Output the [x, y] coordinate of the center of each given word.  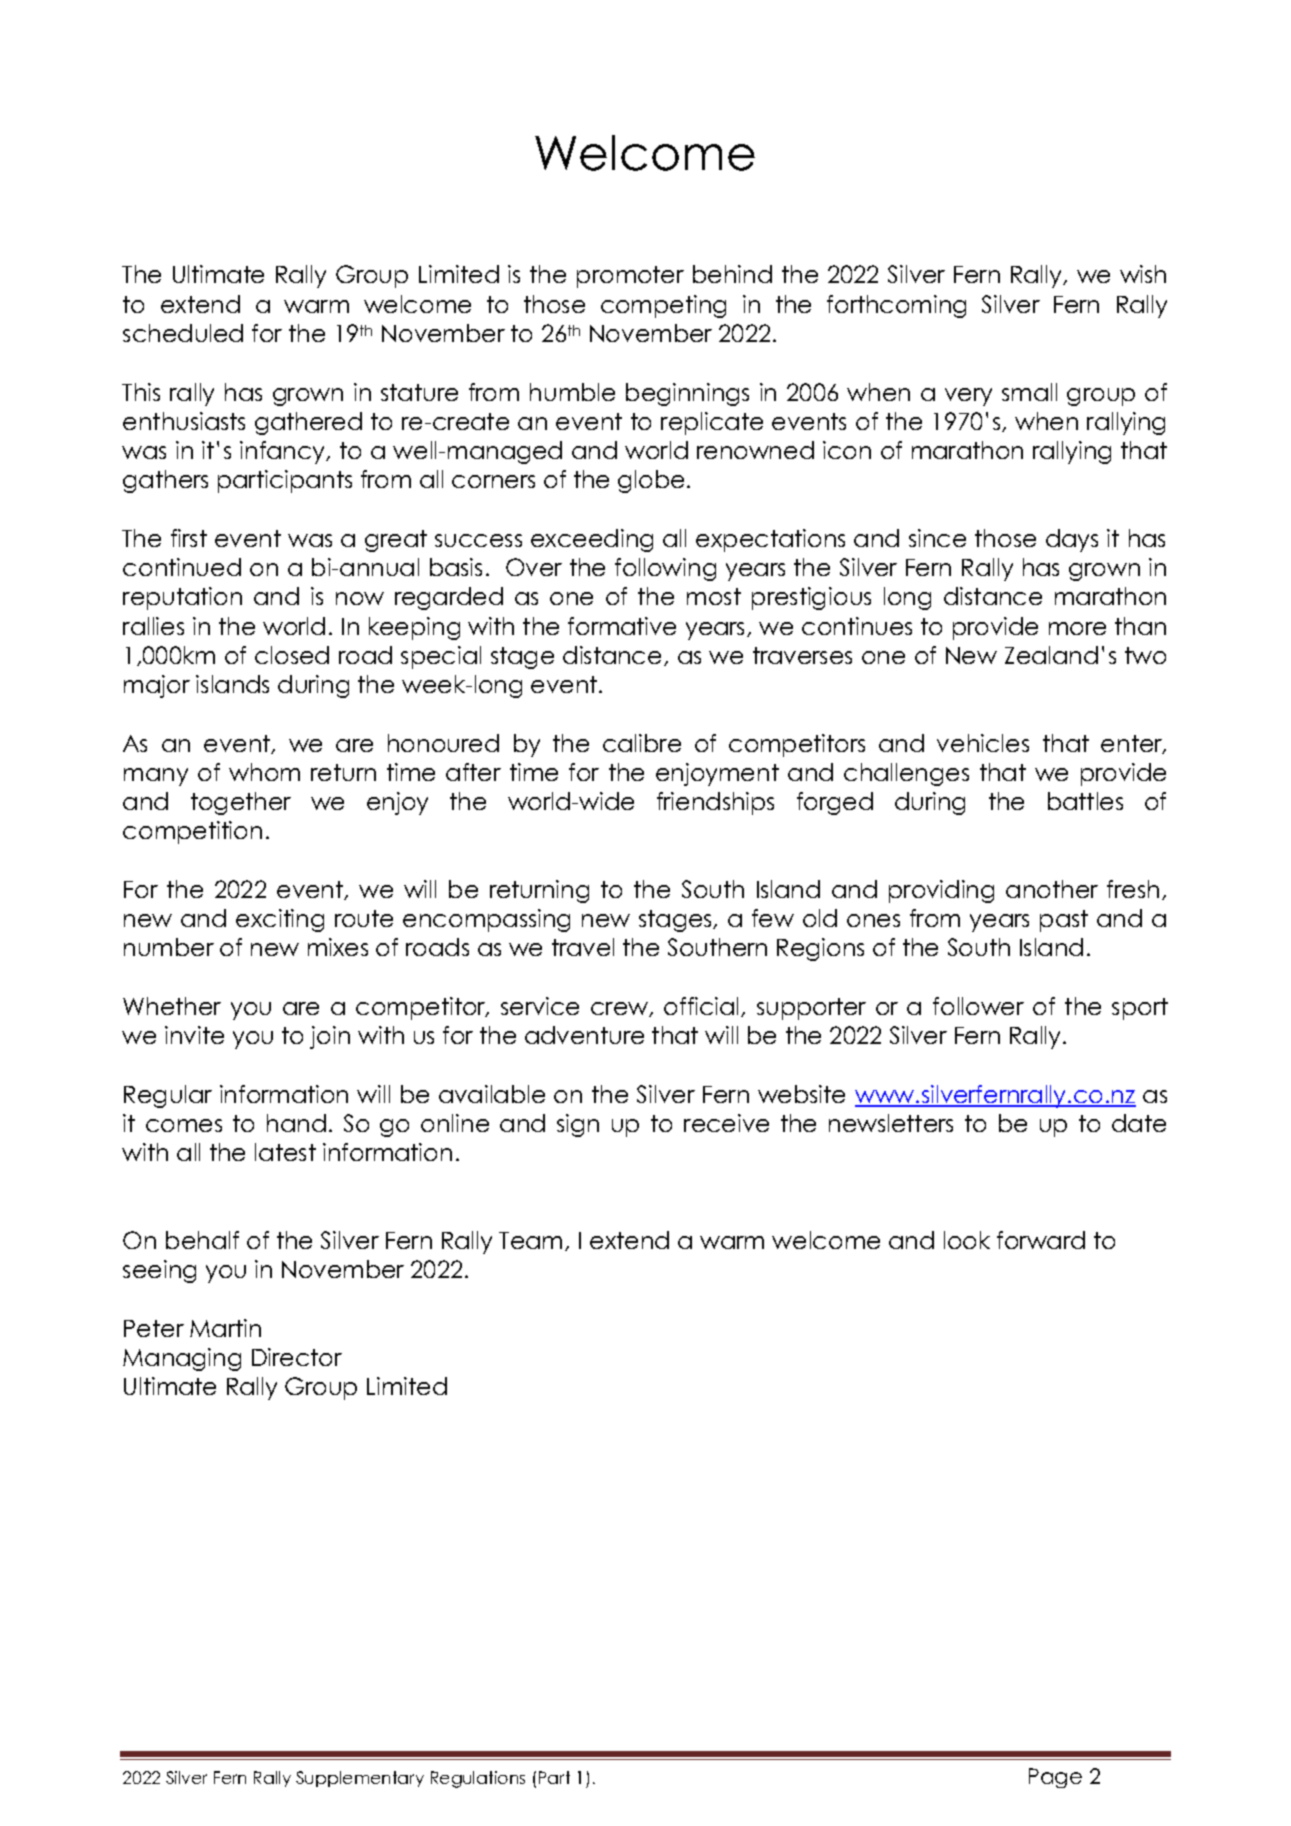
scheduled [183, 333]
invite [194, 1035]
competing [663, 306]
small [1029, 392]
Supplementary [360, 1779]
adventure [584, 1035]
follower [978, 1006]
